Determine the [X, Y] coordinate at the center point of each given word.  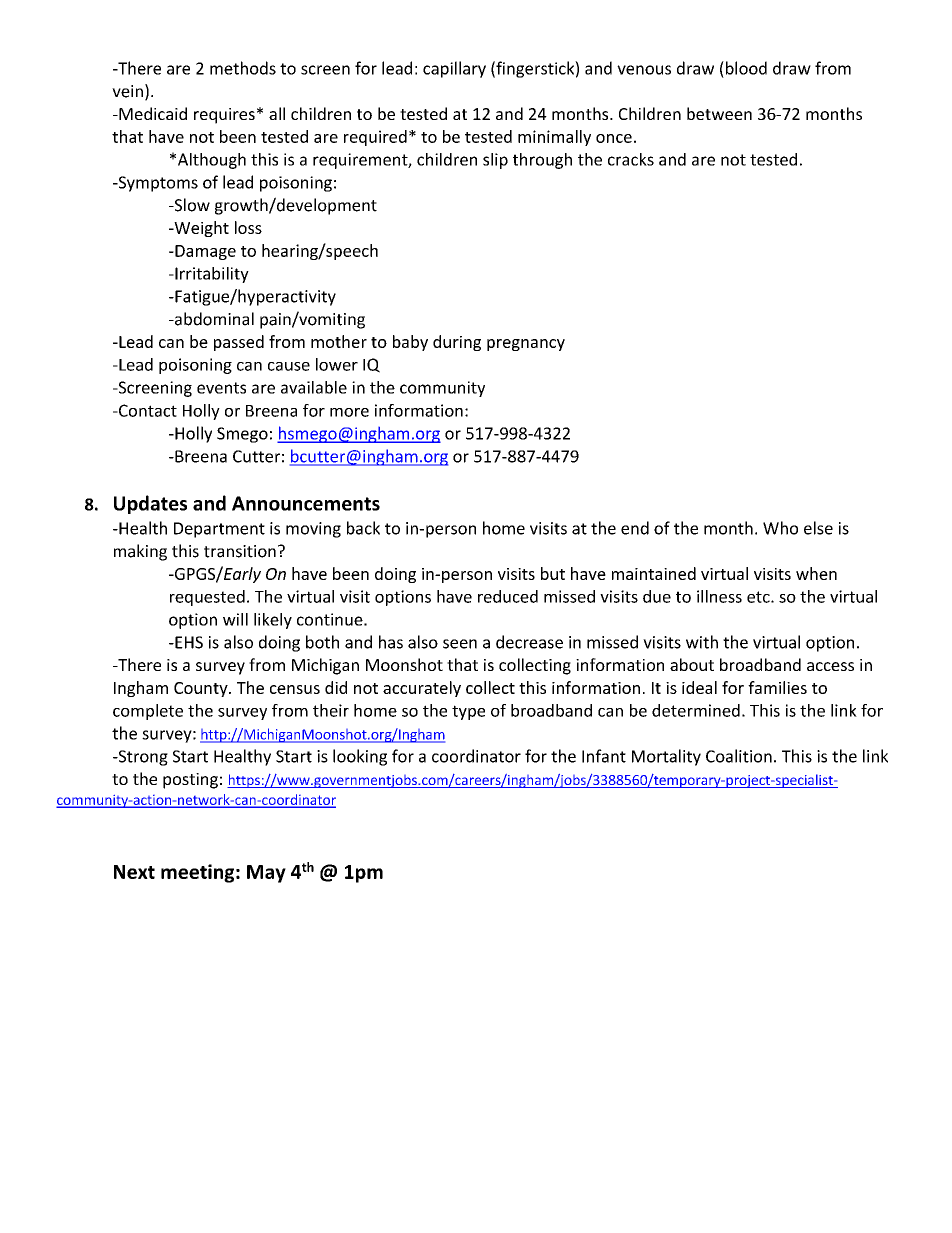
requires [224, 116]
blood [745, 68]
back [363, 528]
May [266, 874]
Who [780, 528]
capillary [454, 69]
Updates [150, 504]
